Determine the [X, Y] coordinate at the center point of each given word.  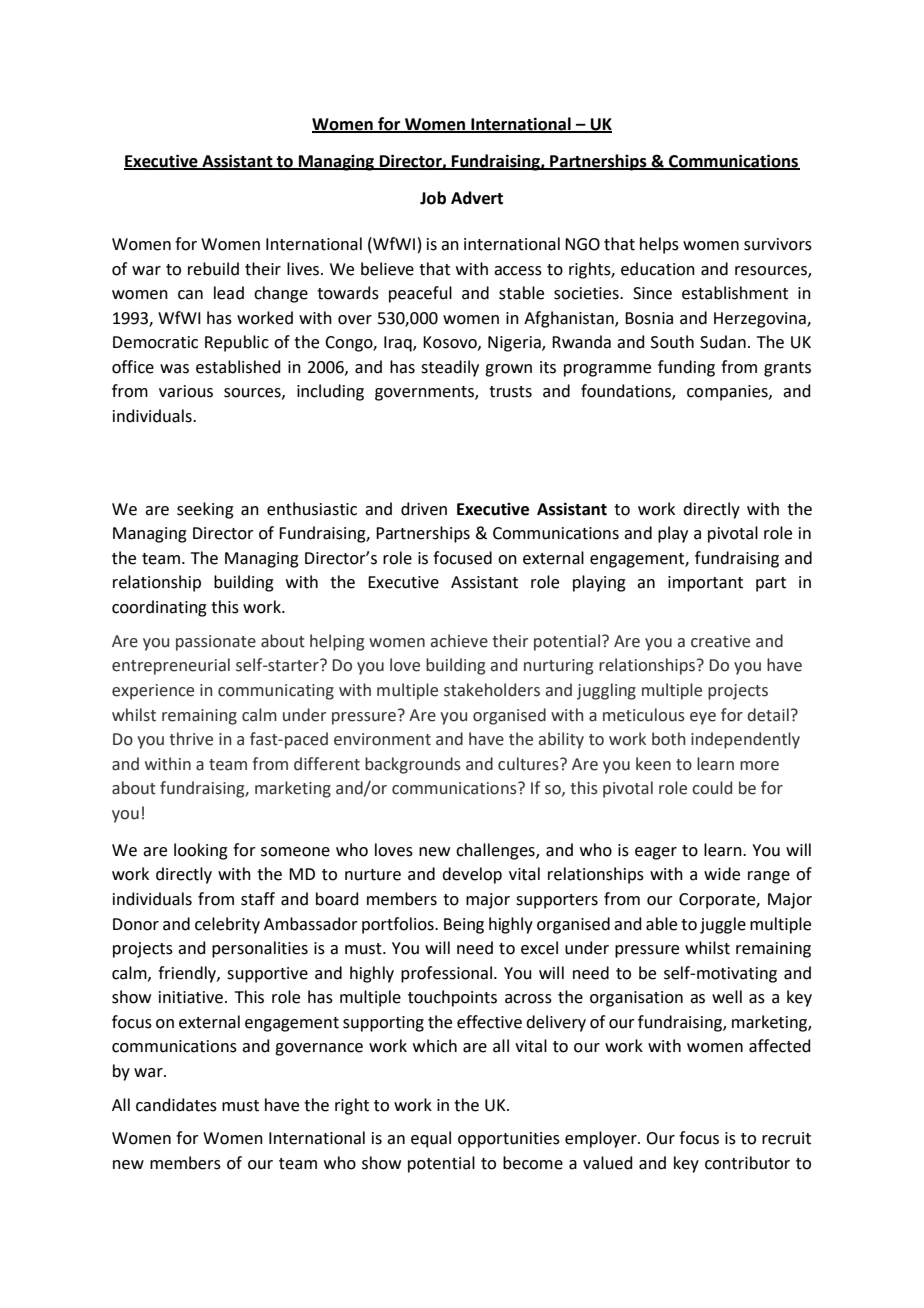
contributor [747, 1163]
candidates [176, 1105]
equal [431, 1139]
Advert [477, 198]
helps [659, 245]
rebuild [213, 269]
